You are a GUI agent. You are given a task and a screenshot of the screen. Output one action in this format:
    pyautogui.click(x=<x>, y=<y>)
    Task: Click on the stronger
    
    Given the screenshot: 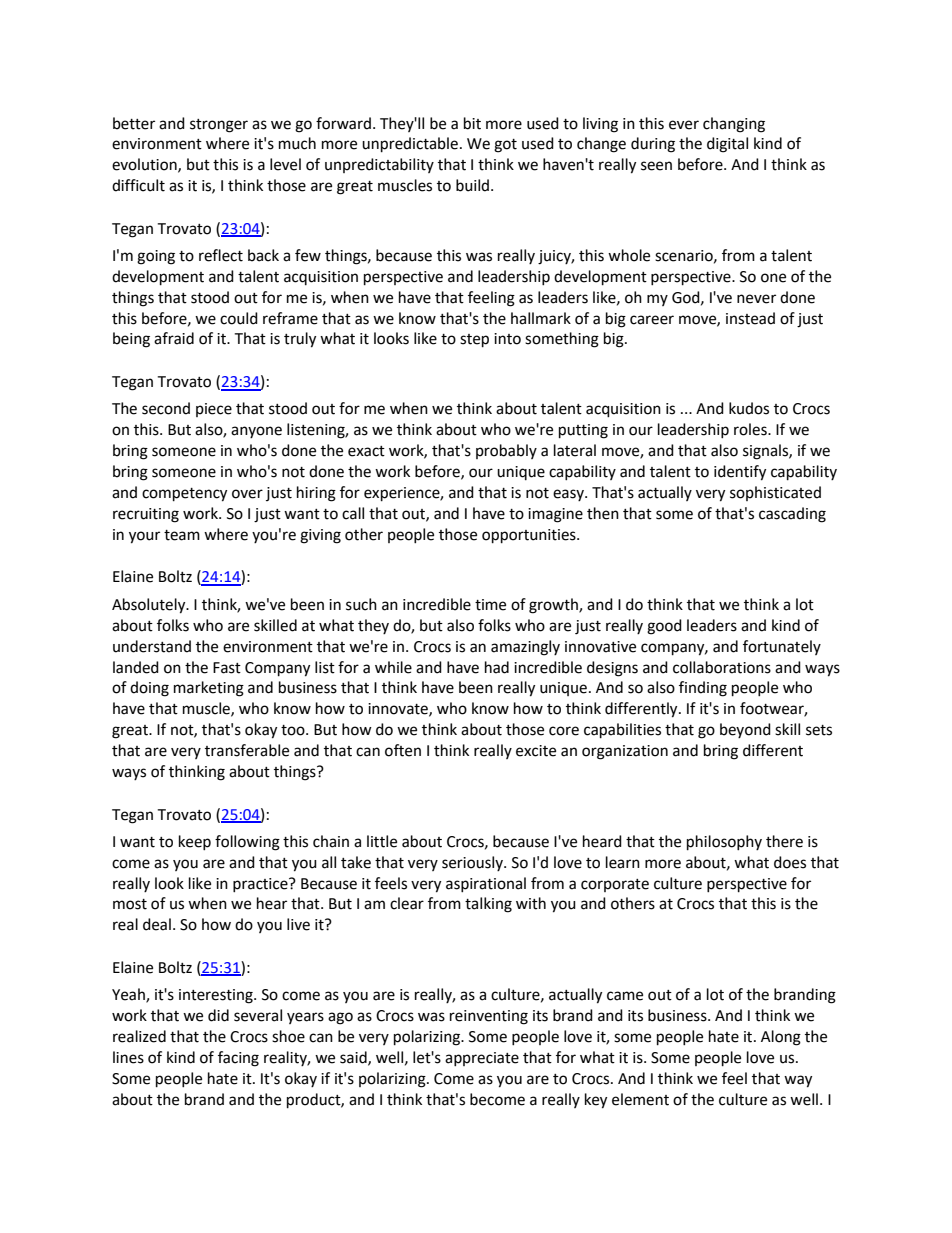 What is the action you would take?
    pyautogui.click(x=219, y=126)
